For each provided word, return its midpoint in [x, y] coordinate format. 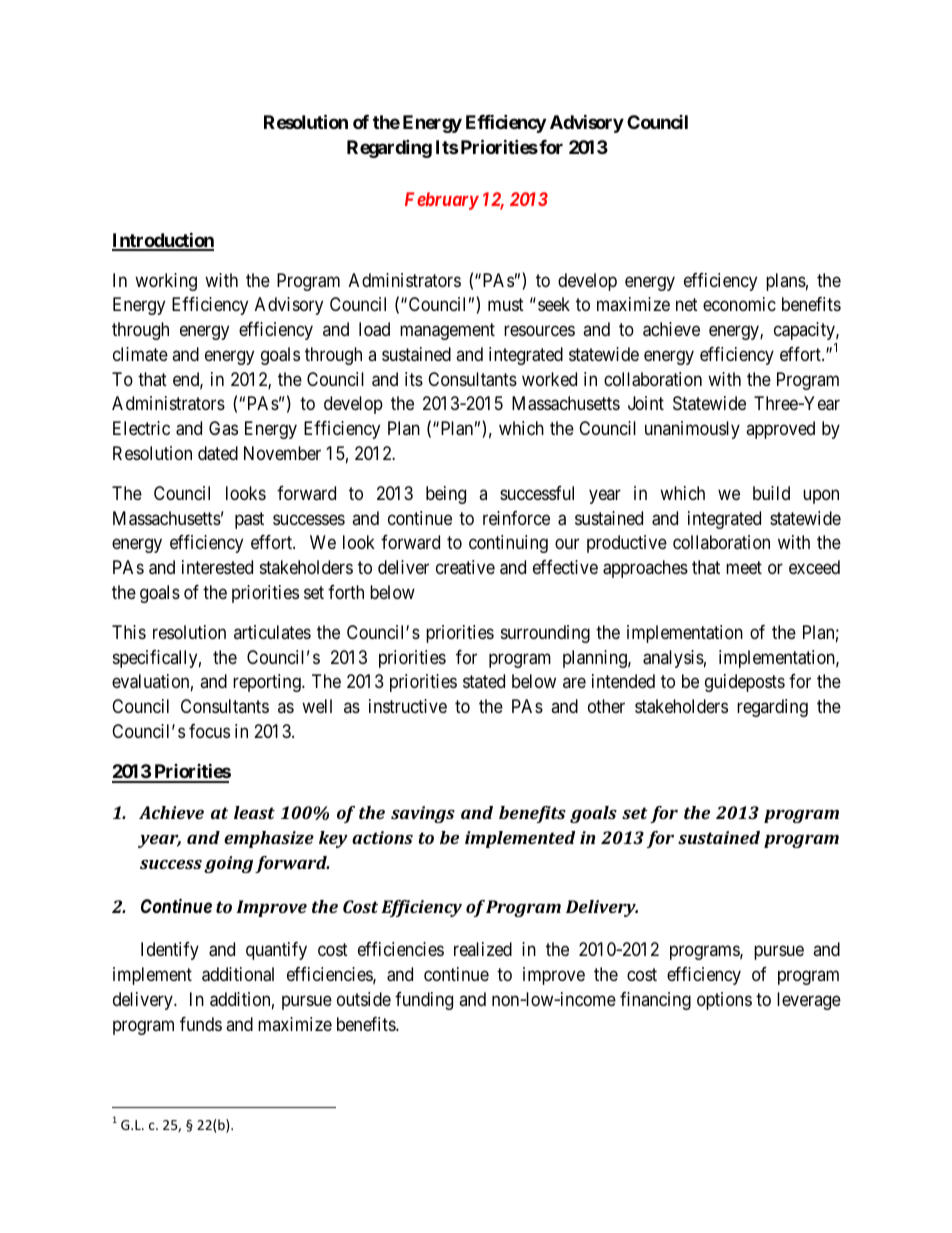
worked [549, 379]
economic [739, 304]
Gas [223, 428]
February [442, 201]
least [254, 812]
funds [201, 1024]
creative [465, 567]
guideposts [745, 683]
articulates [272, 632]
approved [780, 430]
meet [744, 567]
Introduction [163, 241]
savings [423, 814]
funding [424, 1001]
